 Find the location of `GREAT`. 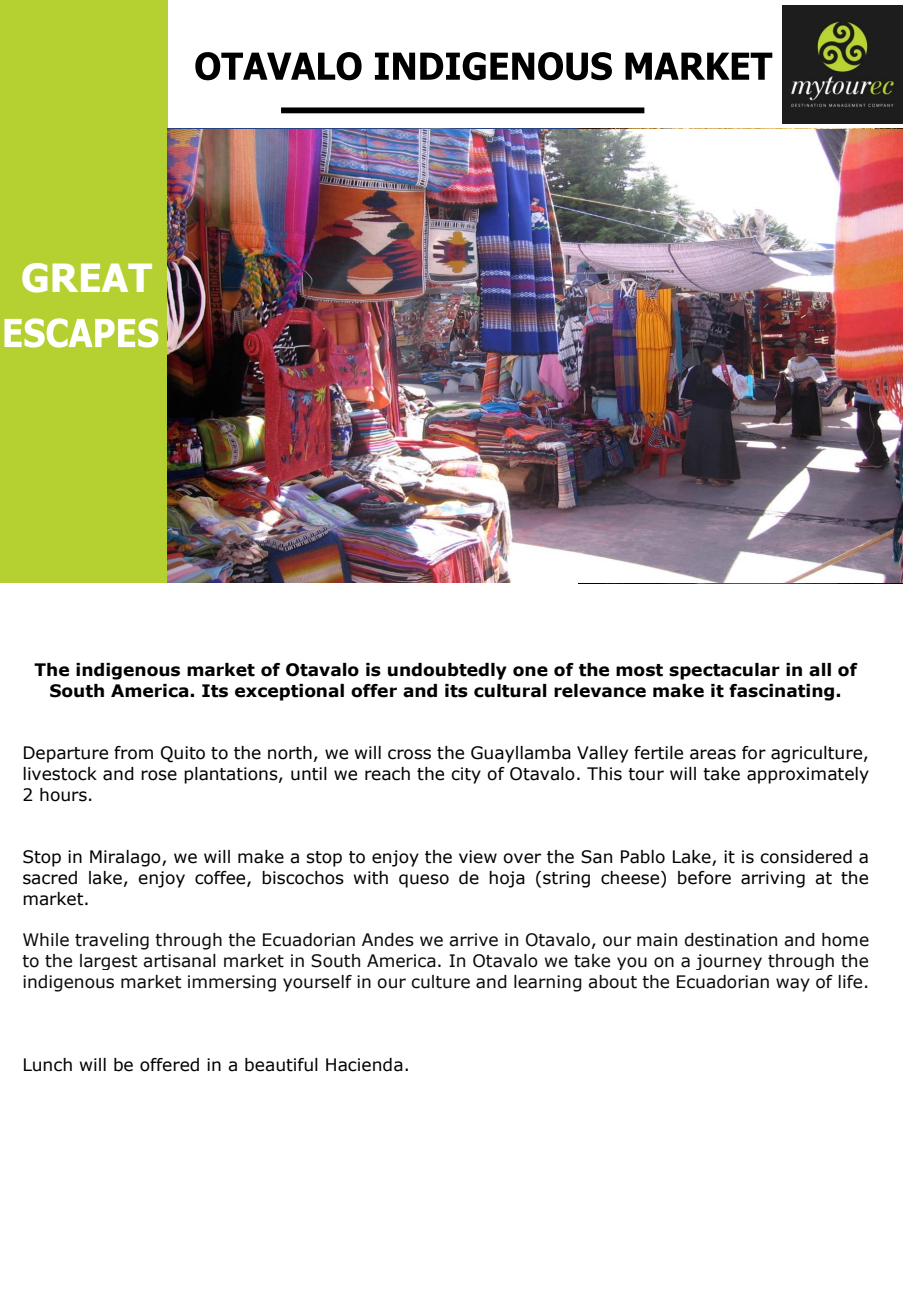

GREAT is located at coordinates (87, 278).
